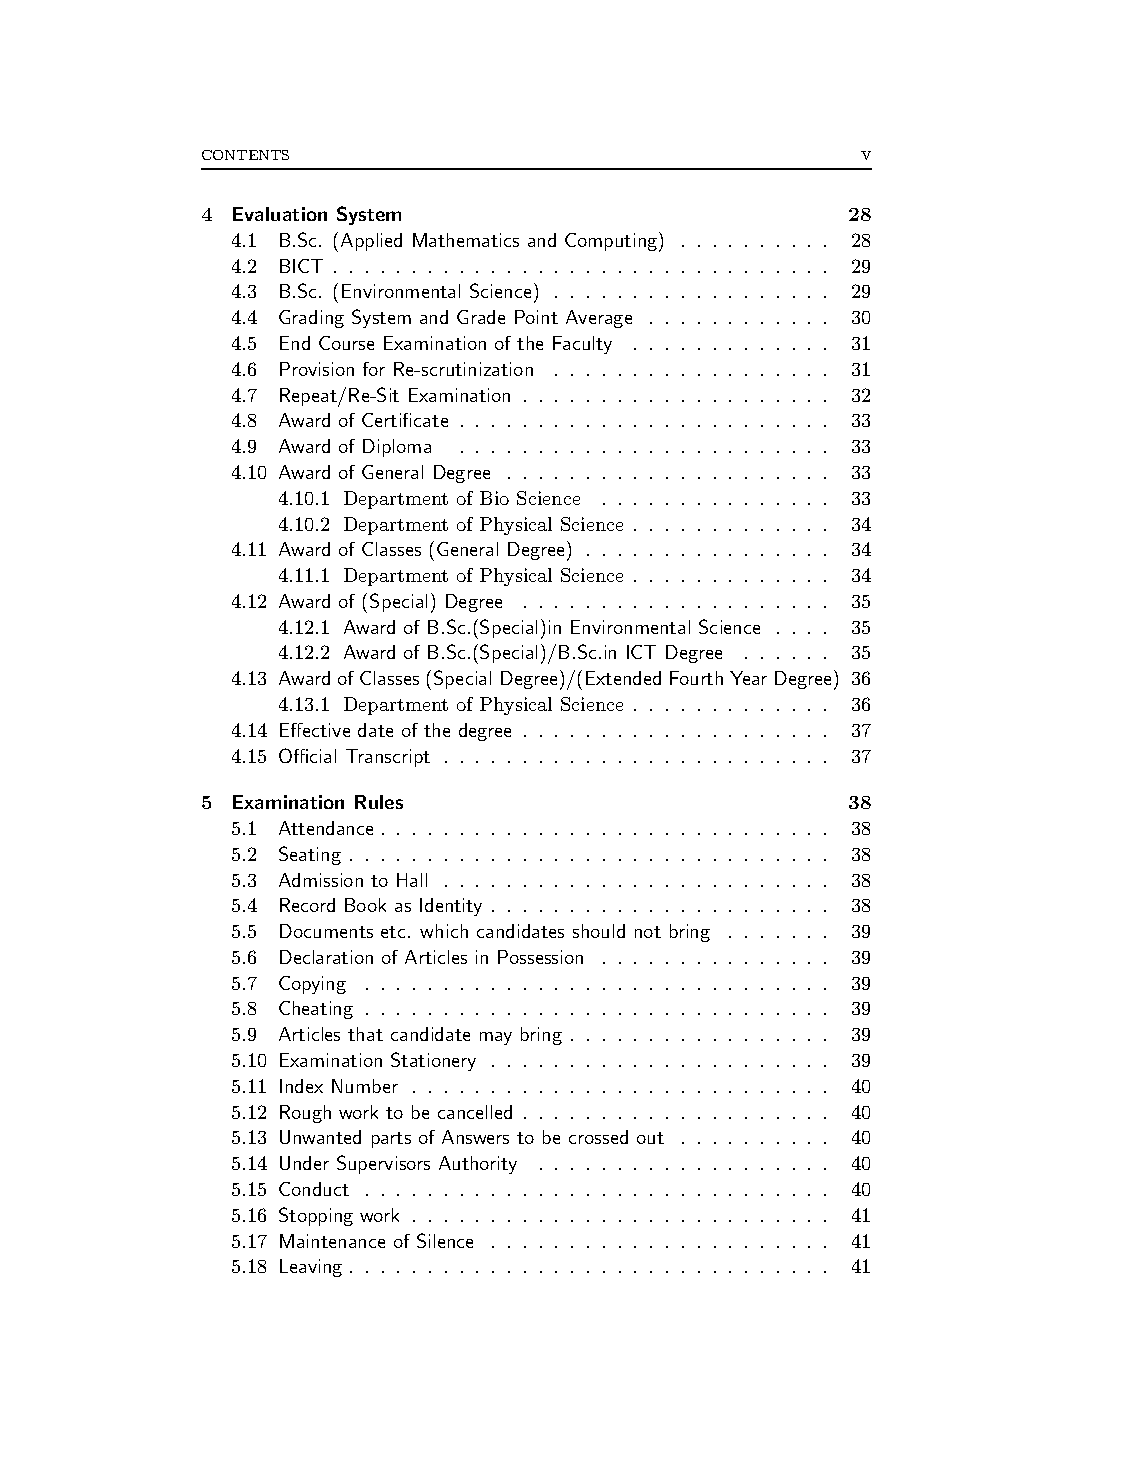  I want to click on out, so click(650, 1138).
